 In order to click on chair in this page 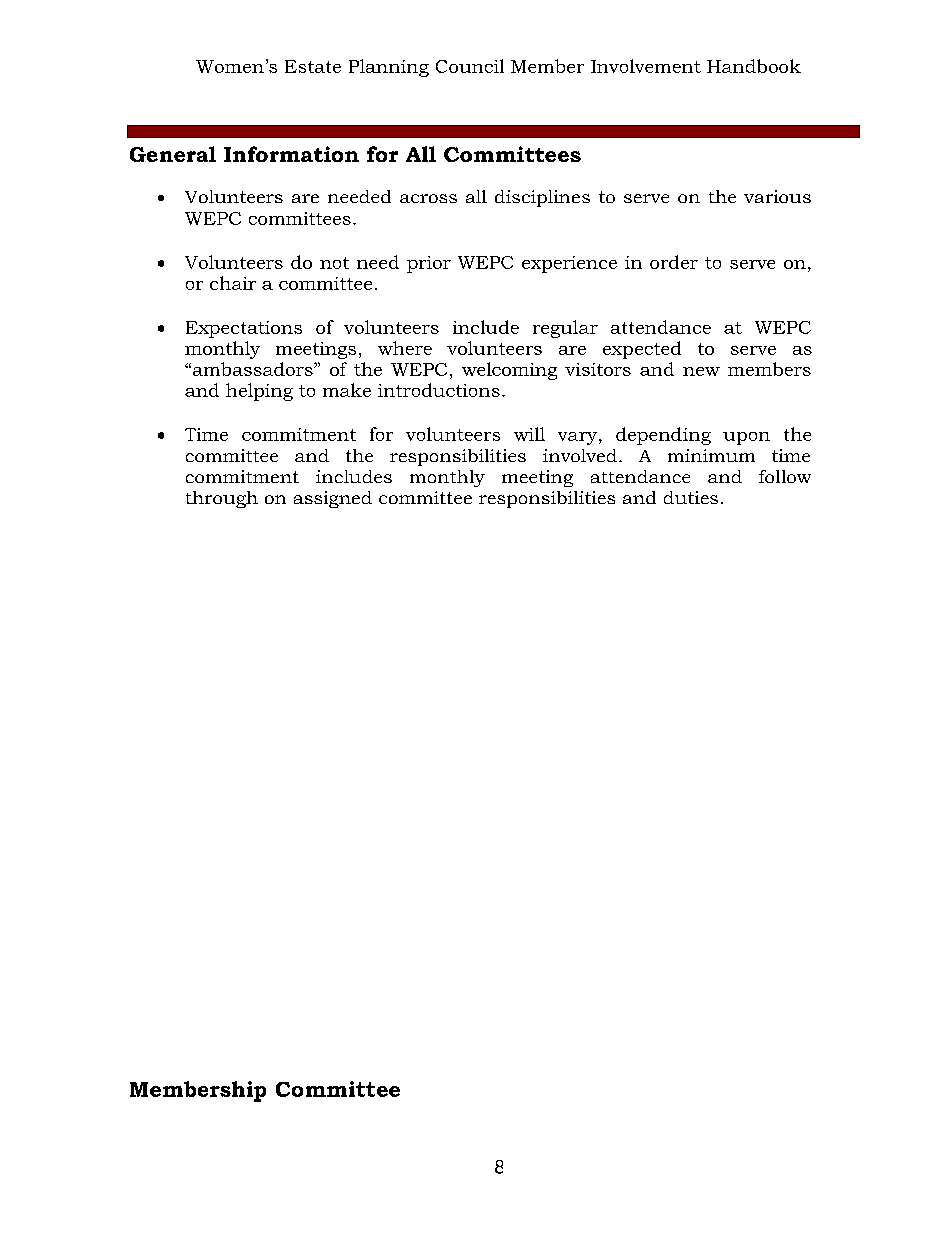, I will do `click(233, 283)`.
